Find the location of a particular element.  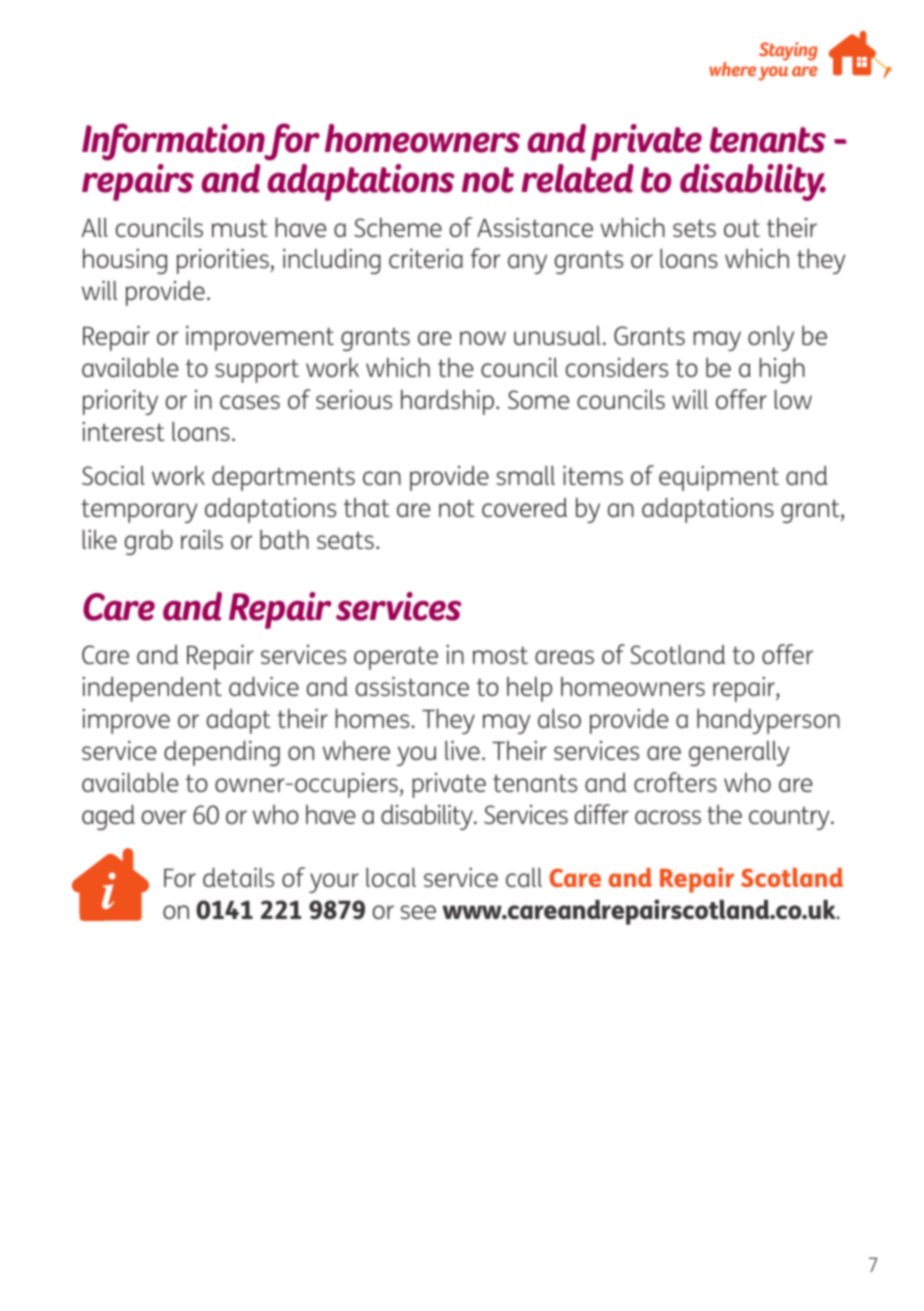

details is located at coordinates (238, 877).
